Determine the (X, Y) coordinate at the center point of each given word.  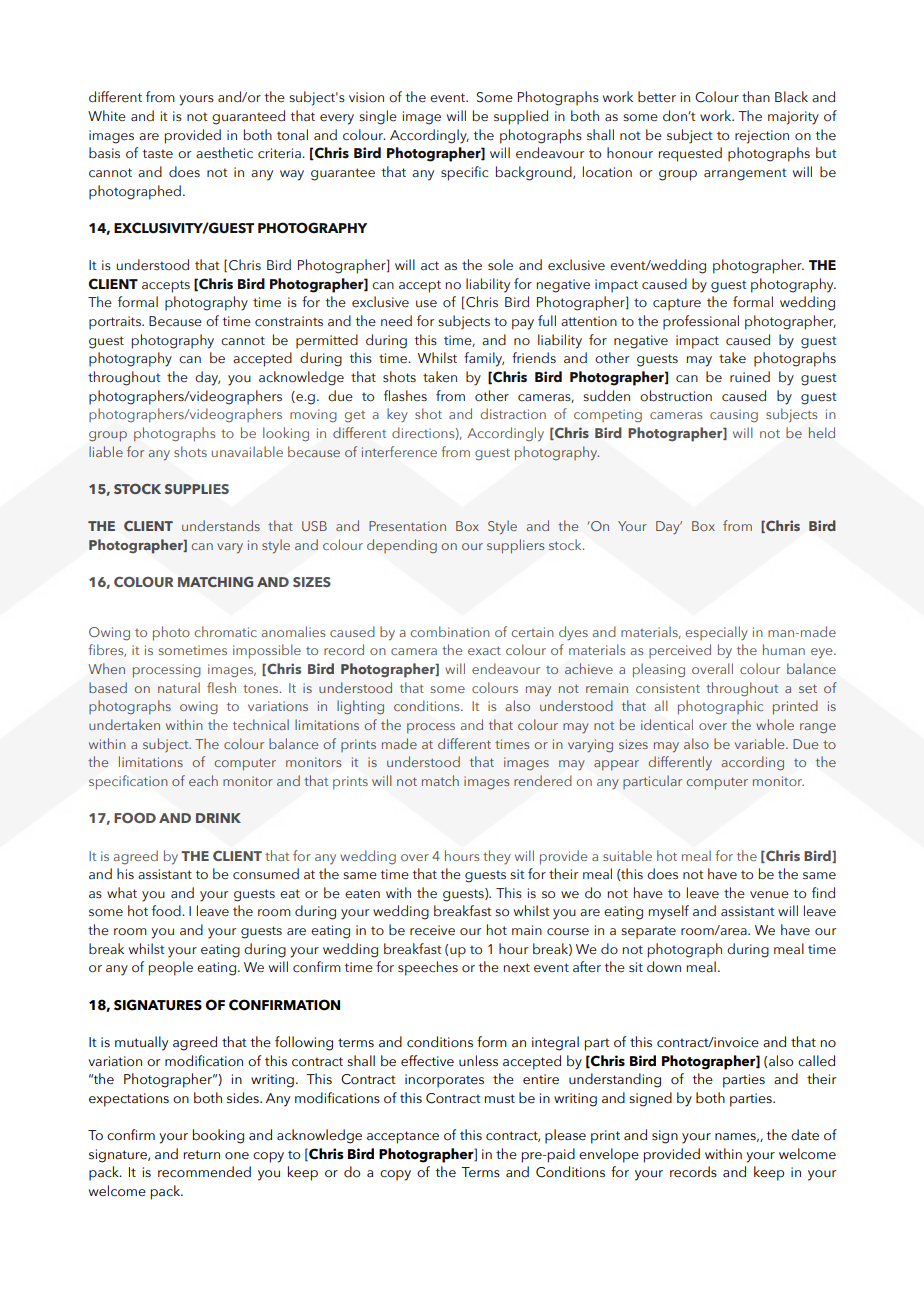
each (203, 780)
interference (399, 451)
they (497, 857)
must (499, 1099)
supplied (521, 117)
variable (761, 743)
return (201, 1155)
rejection (762, 137)
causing (734, 416)
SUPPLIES (197, 489)
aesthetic (224, 153)
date (805, 1135)
